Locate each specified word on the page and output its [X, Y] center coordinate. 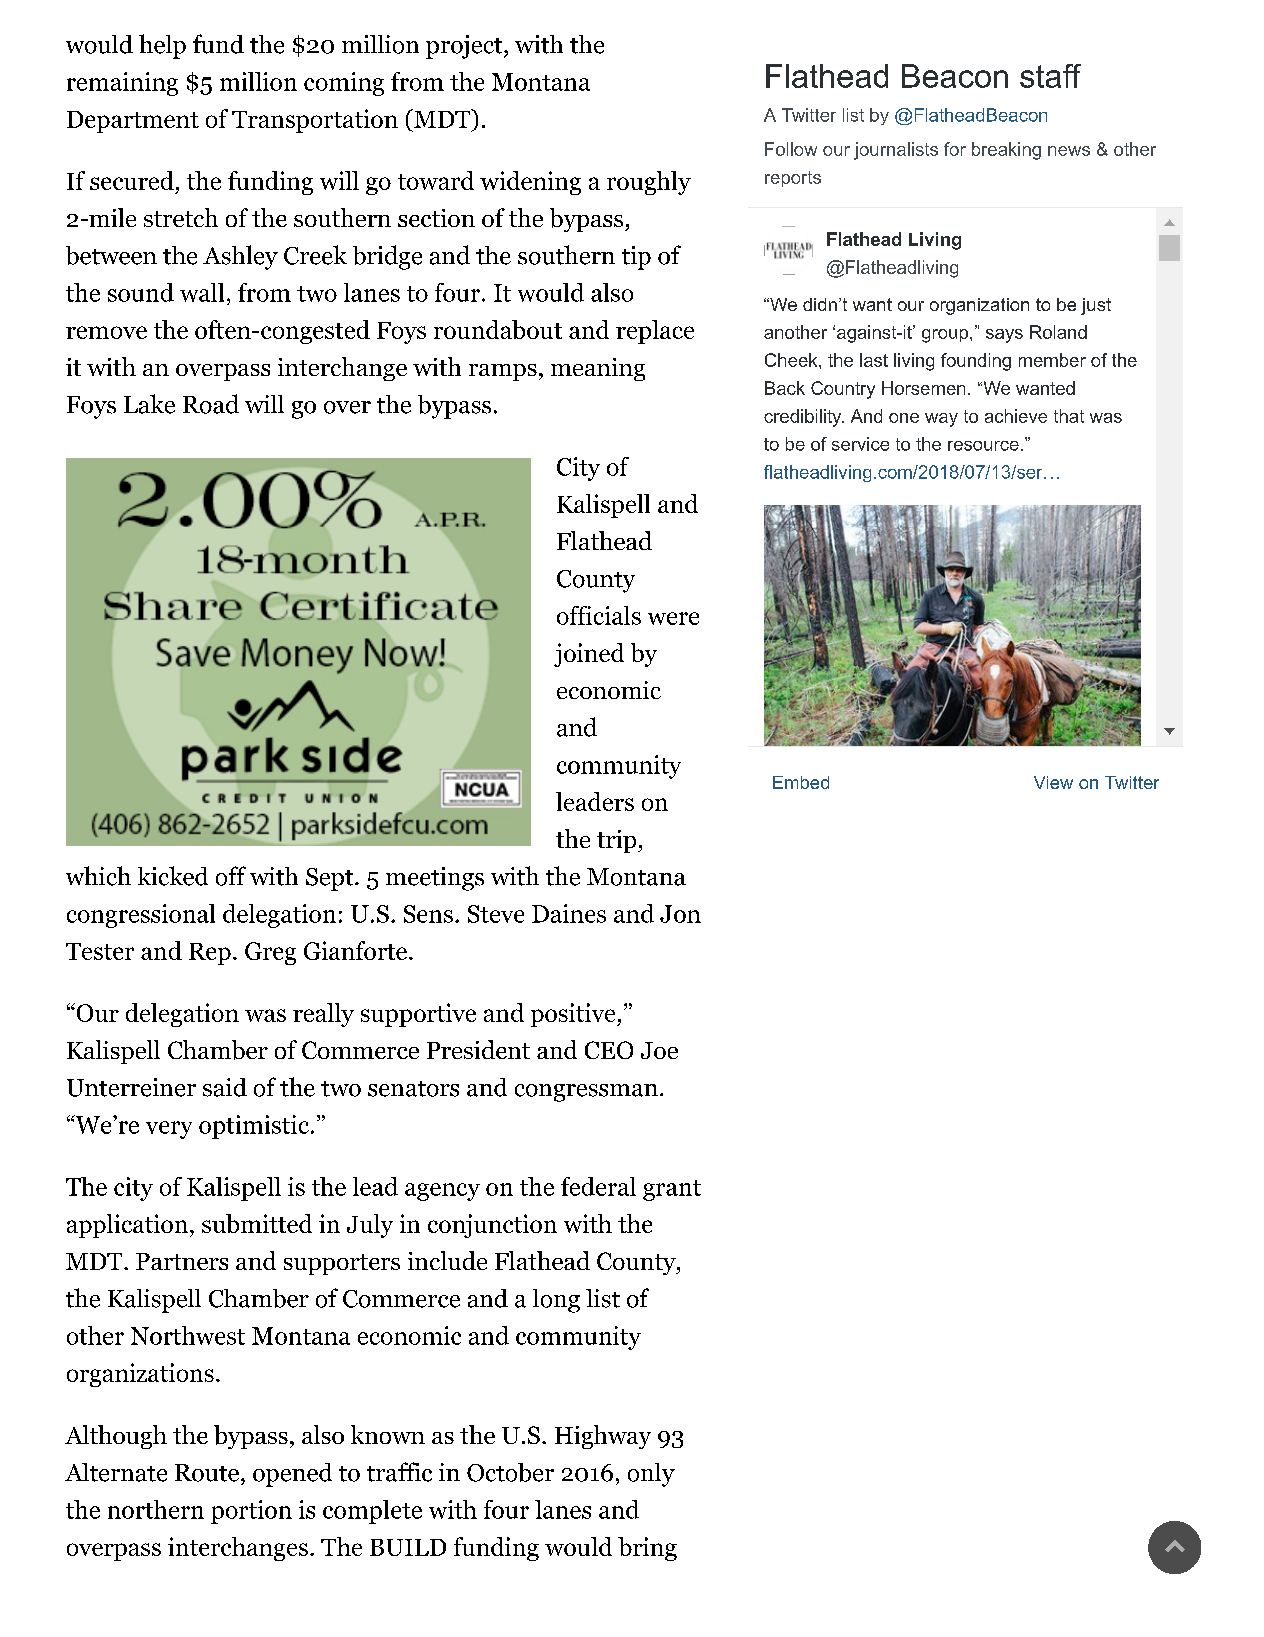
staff [1050, 76]
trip [618, 841]
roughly [649, 183]
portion [251, 1512]
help [162, 46]
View [1053, 782]
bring [647, 1549]
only [651, 1475]
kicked [173, 876]
